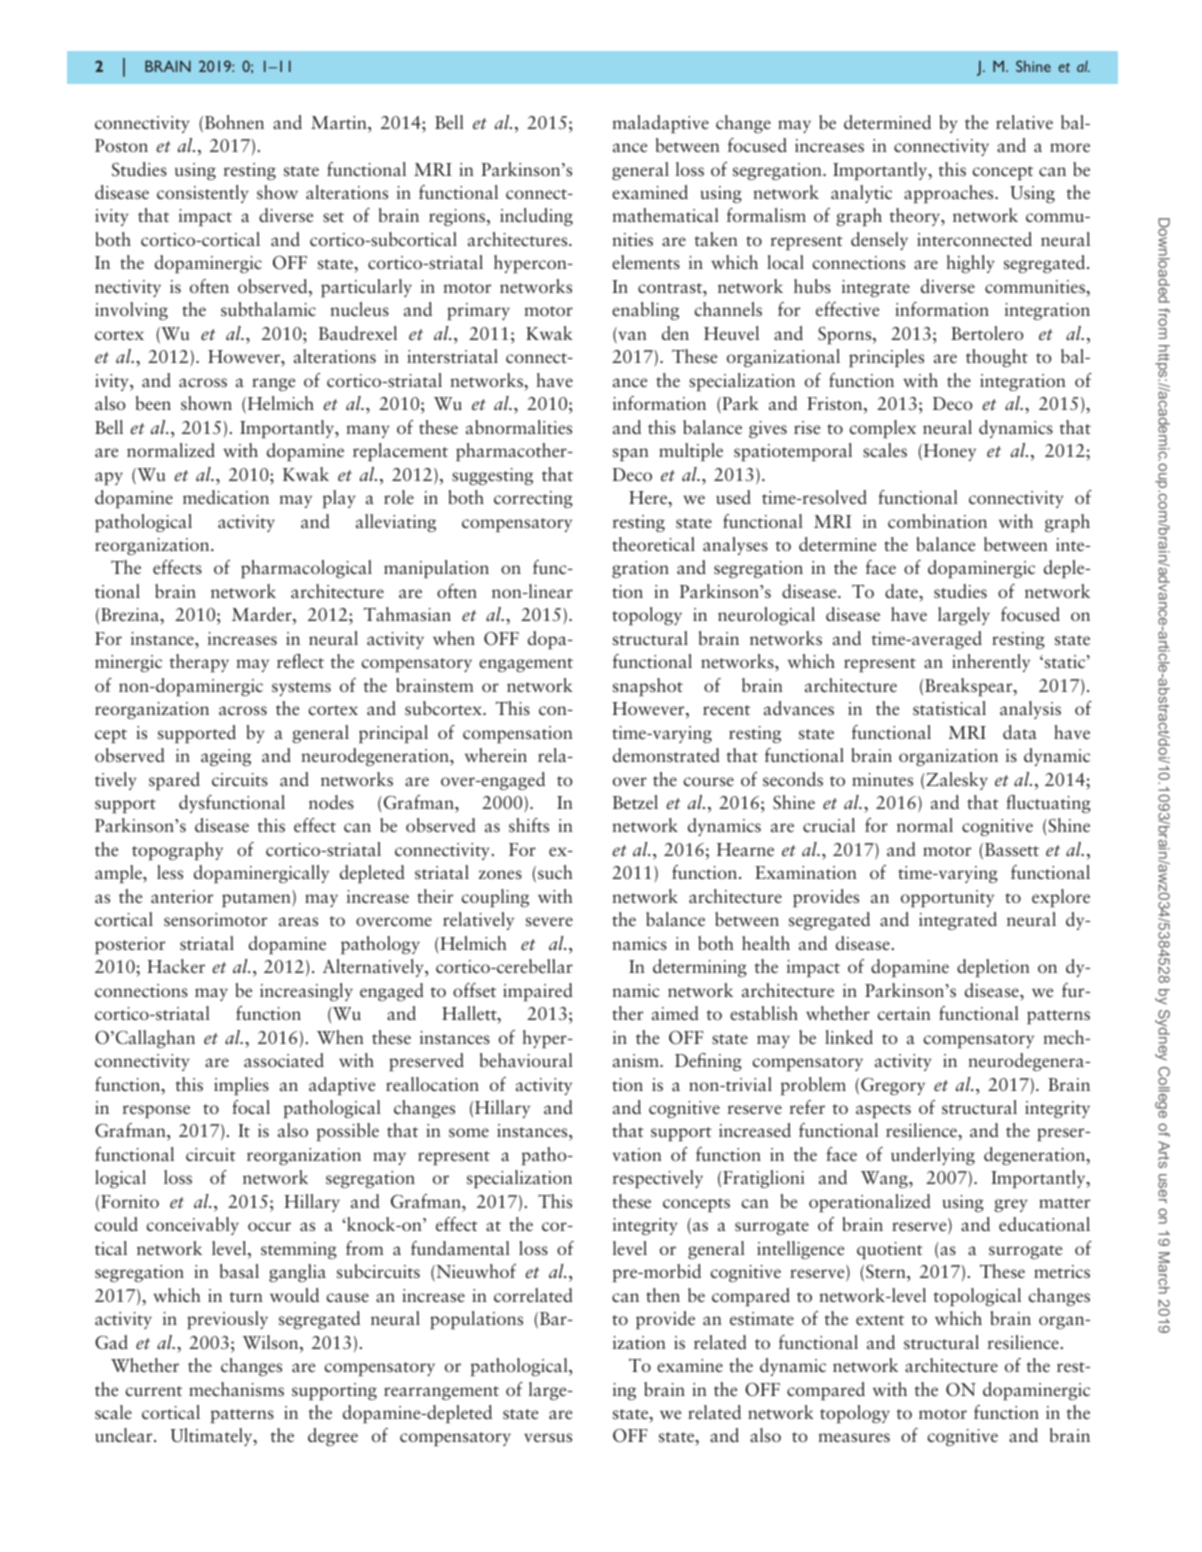 The image size is (1202, 1552). I want to click on demonstrated, so click(666, 755).
